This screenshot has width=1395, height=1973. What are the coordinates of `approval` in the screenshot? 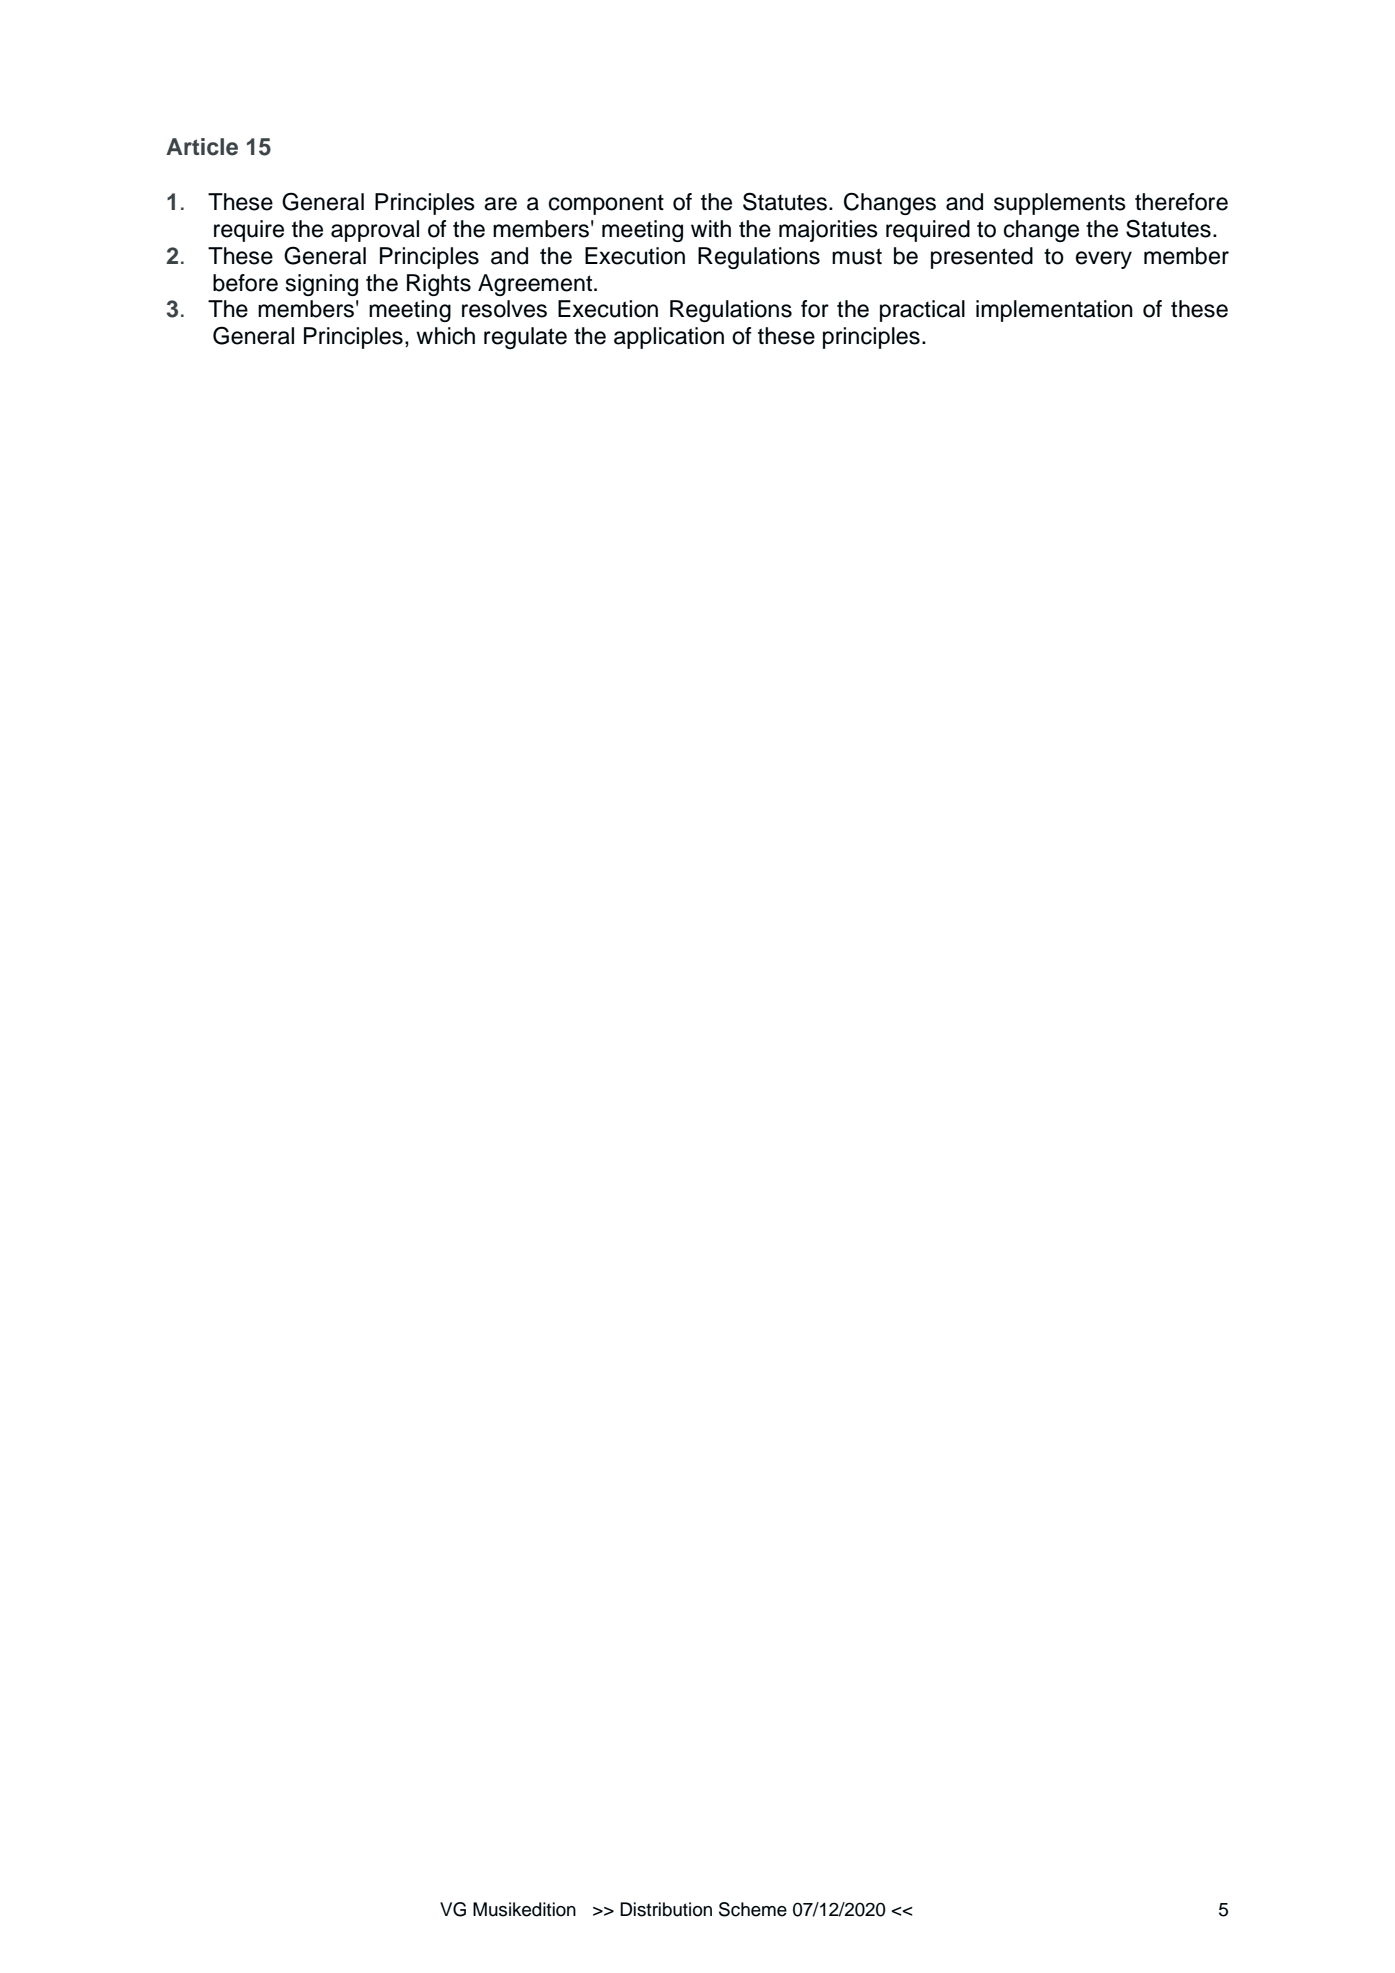 It's located at (375, 231).
